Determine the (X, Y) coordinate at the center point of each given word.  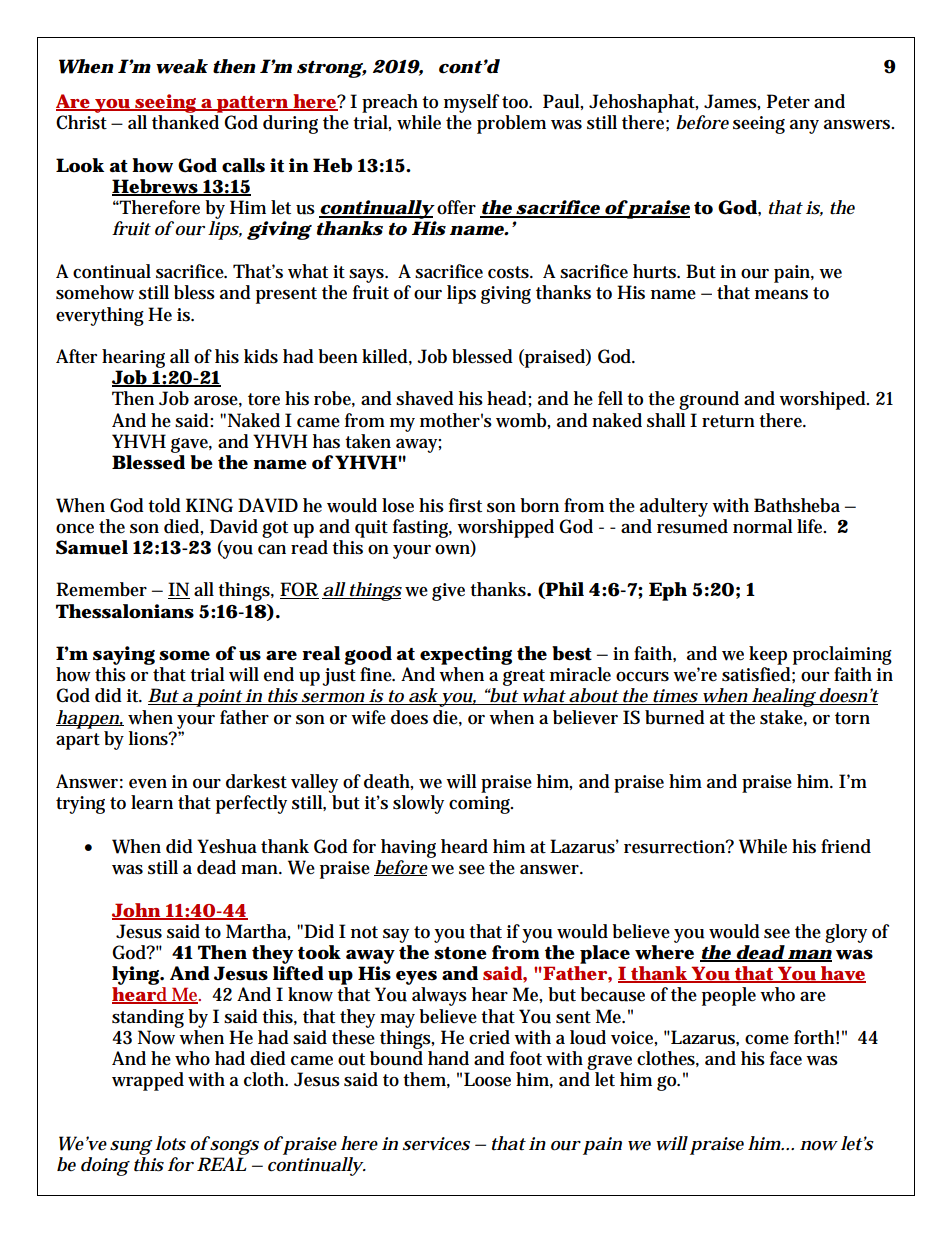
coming (481, 803)
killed (387, 357)
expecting (466, 655)
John (139, 911)
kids (261, 356)
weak (182, 66)
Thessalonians (125, 611)
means (784, 295)
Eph (668, 591)
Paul (563, 102)
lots (173, 1143)
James (732, 102)
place (605, 954)
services (436, 1144)
